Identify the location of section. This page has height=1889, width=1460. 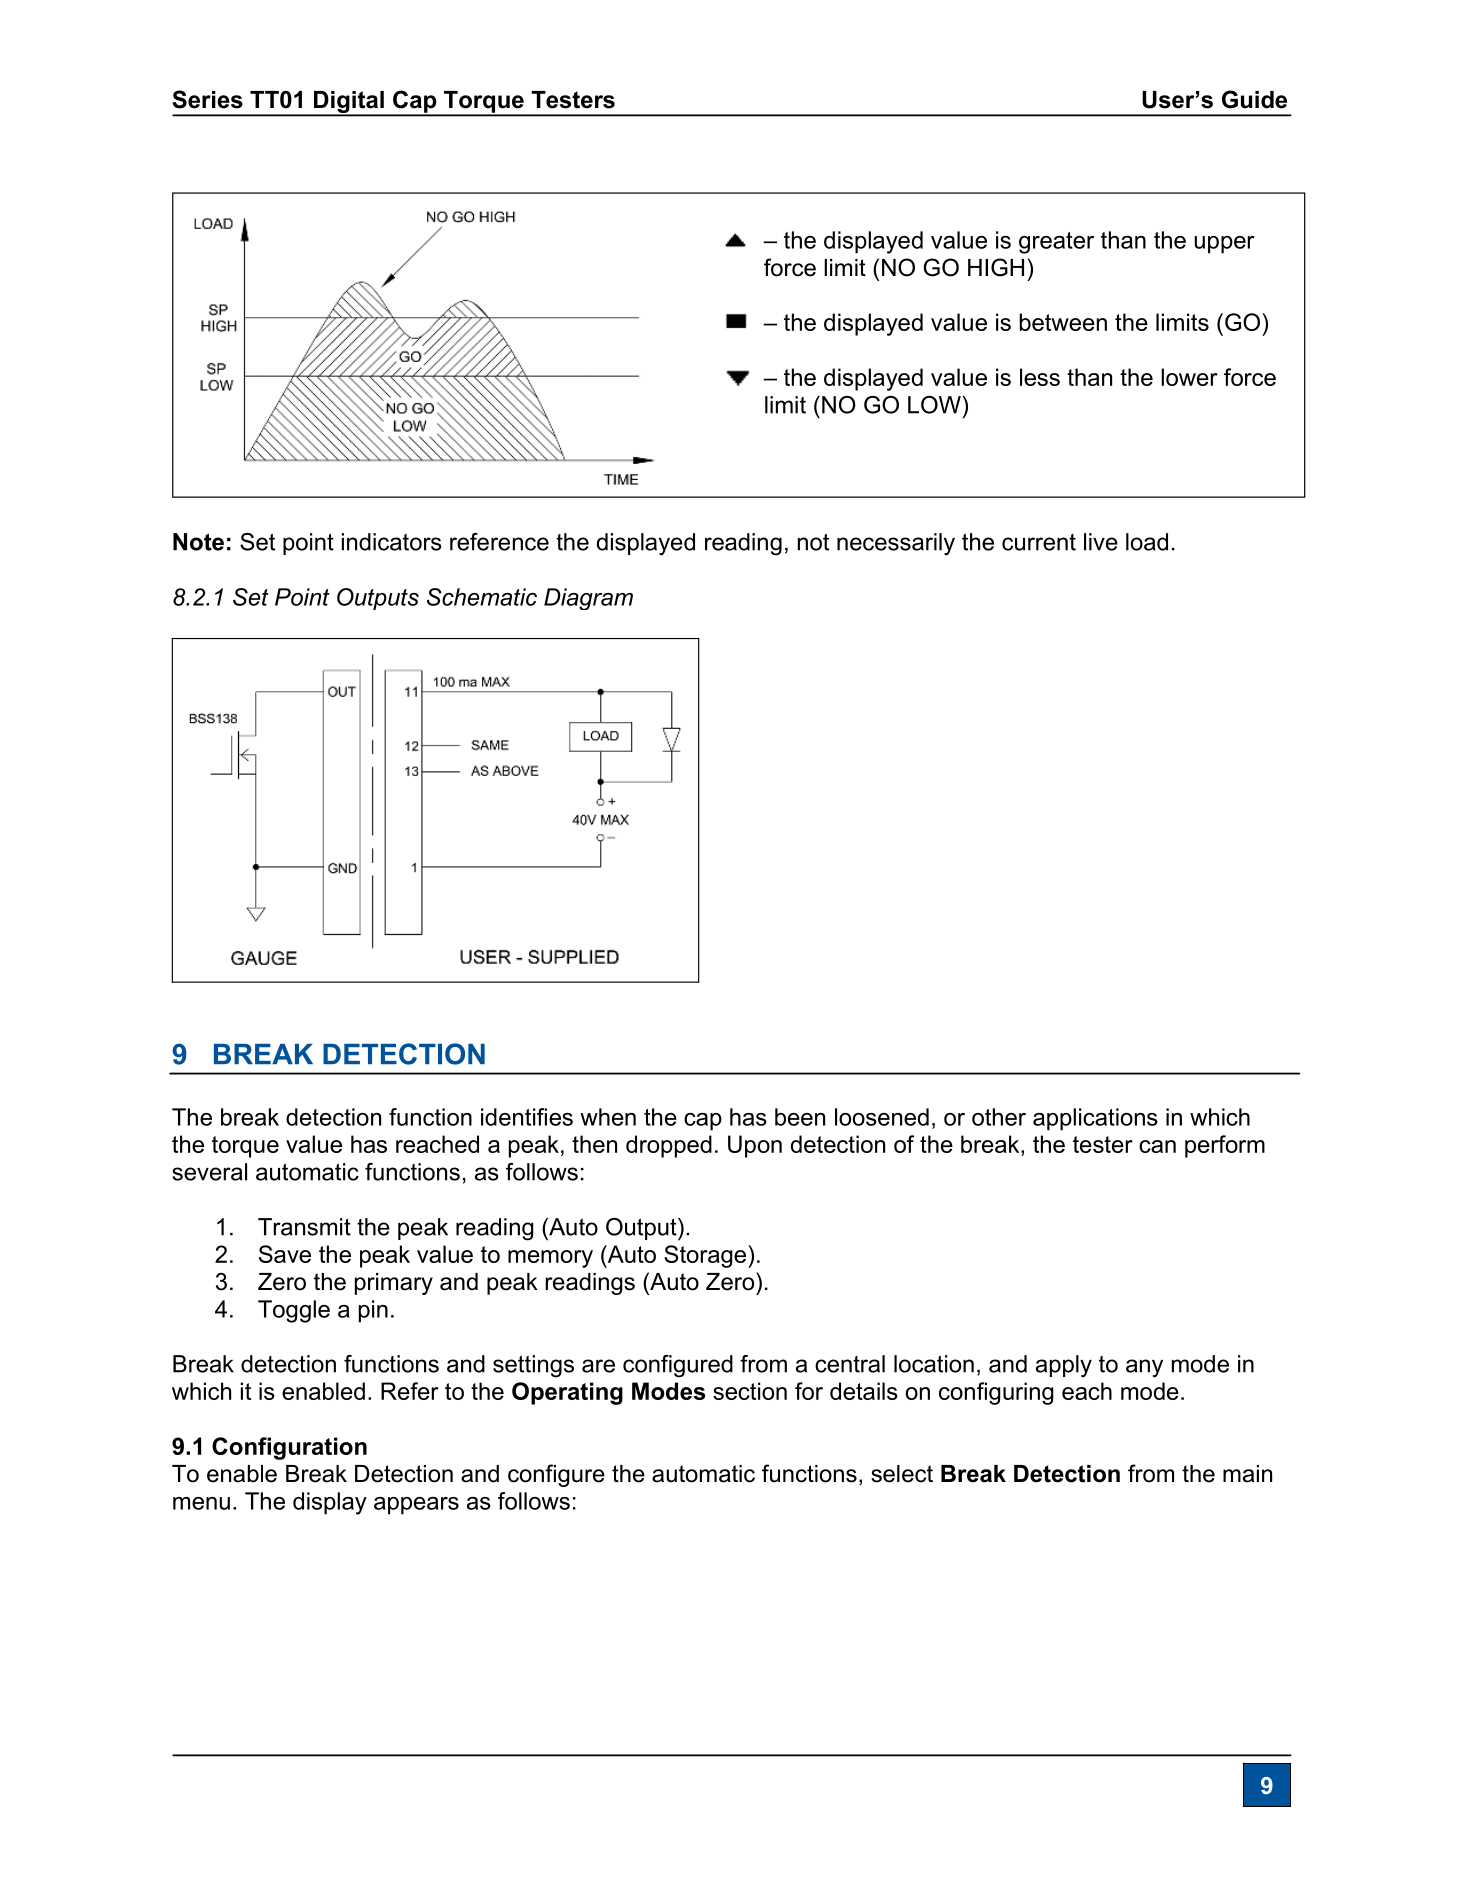
(750, 1391).
